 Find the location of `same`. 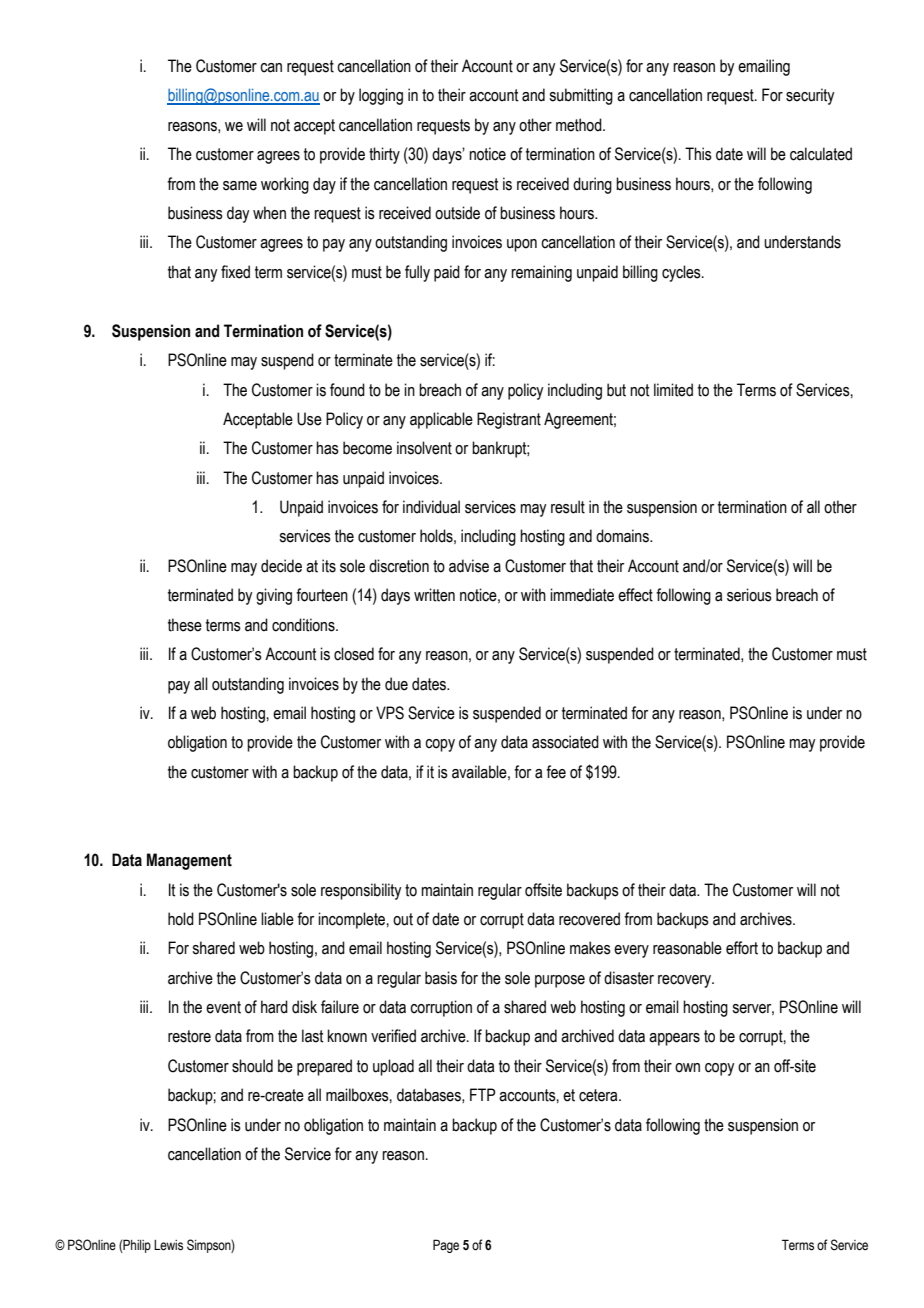

same is located at coordinates (240, 186).
